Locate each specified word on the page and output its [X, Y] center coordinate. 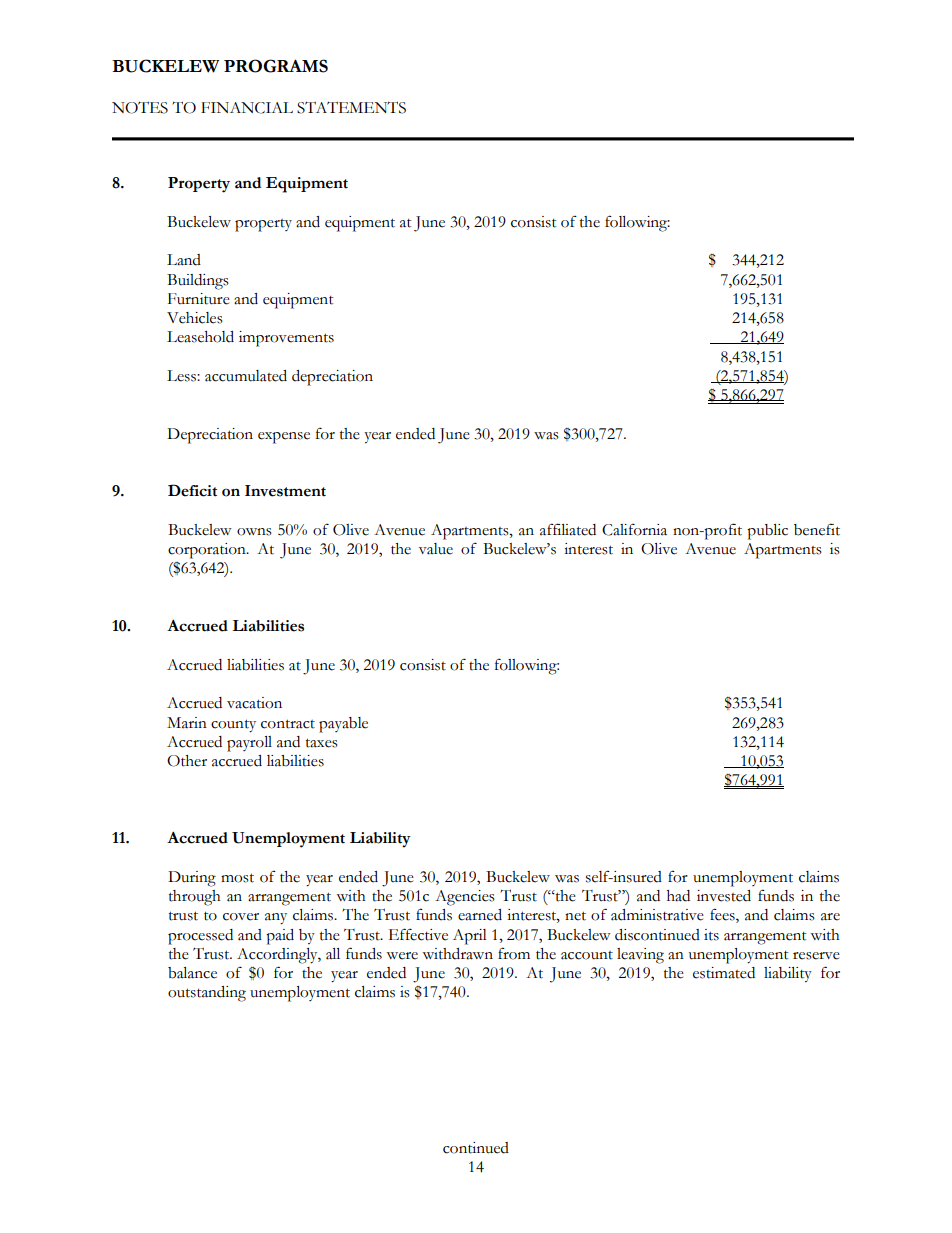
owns [254, 532]
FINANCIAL [247, 108]
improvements [286, 339]
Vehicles [195, 318]
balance [192, 973]
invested [724, 896]
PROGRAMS [276, 66]
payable [343, 725]
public [767, 532]
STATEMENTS [351, 107]
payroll [249, 744]
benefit [817, 529]
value [436, 549]
